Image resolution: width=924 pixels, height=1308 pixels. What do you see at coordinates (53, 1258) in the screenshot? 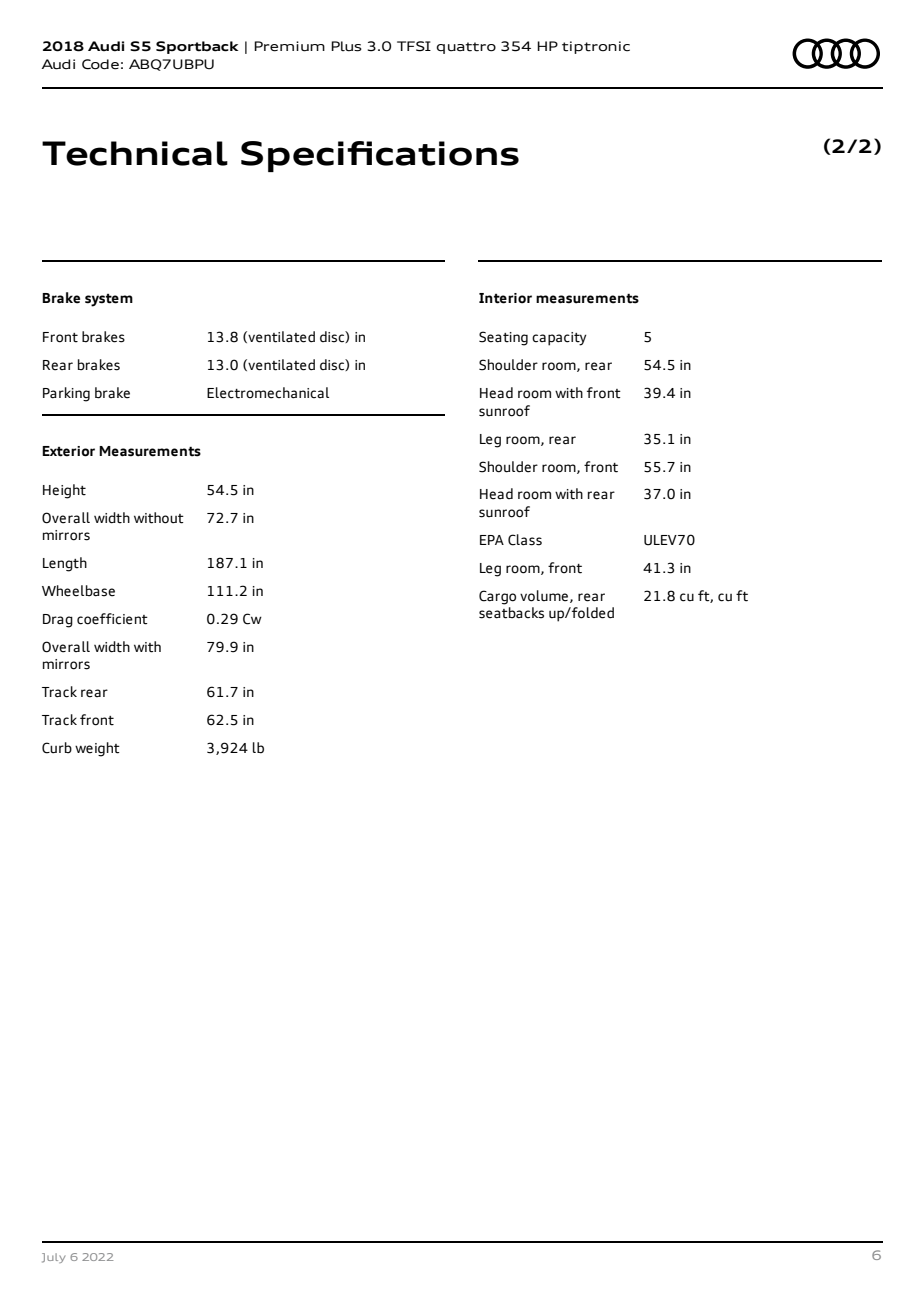
I see `July` at bounding box center [53, 1258].
